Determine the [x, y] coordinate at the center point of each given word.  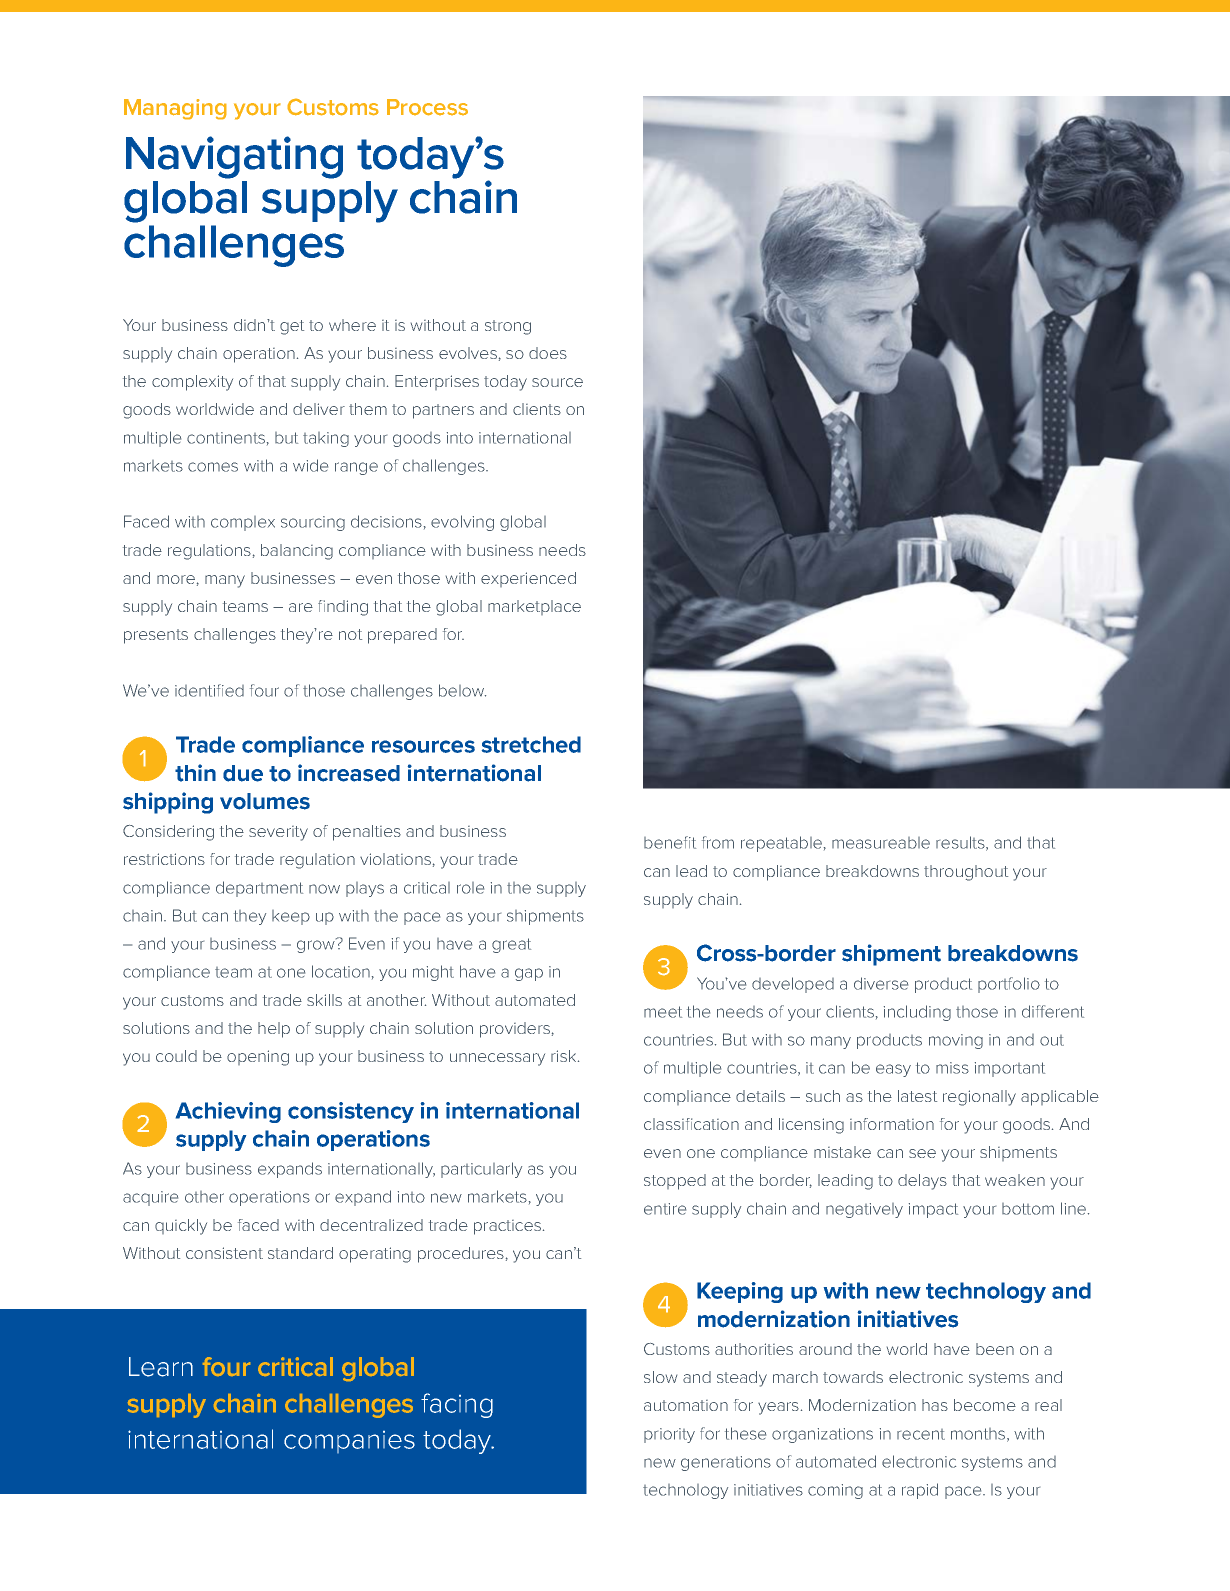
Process [427, 107]
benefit [670, 842]
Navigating [234, 157]
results [961, 843]
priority [669, 1435]
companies [349, 1442]
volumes [265, 801]
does [548, 353]
